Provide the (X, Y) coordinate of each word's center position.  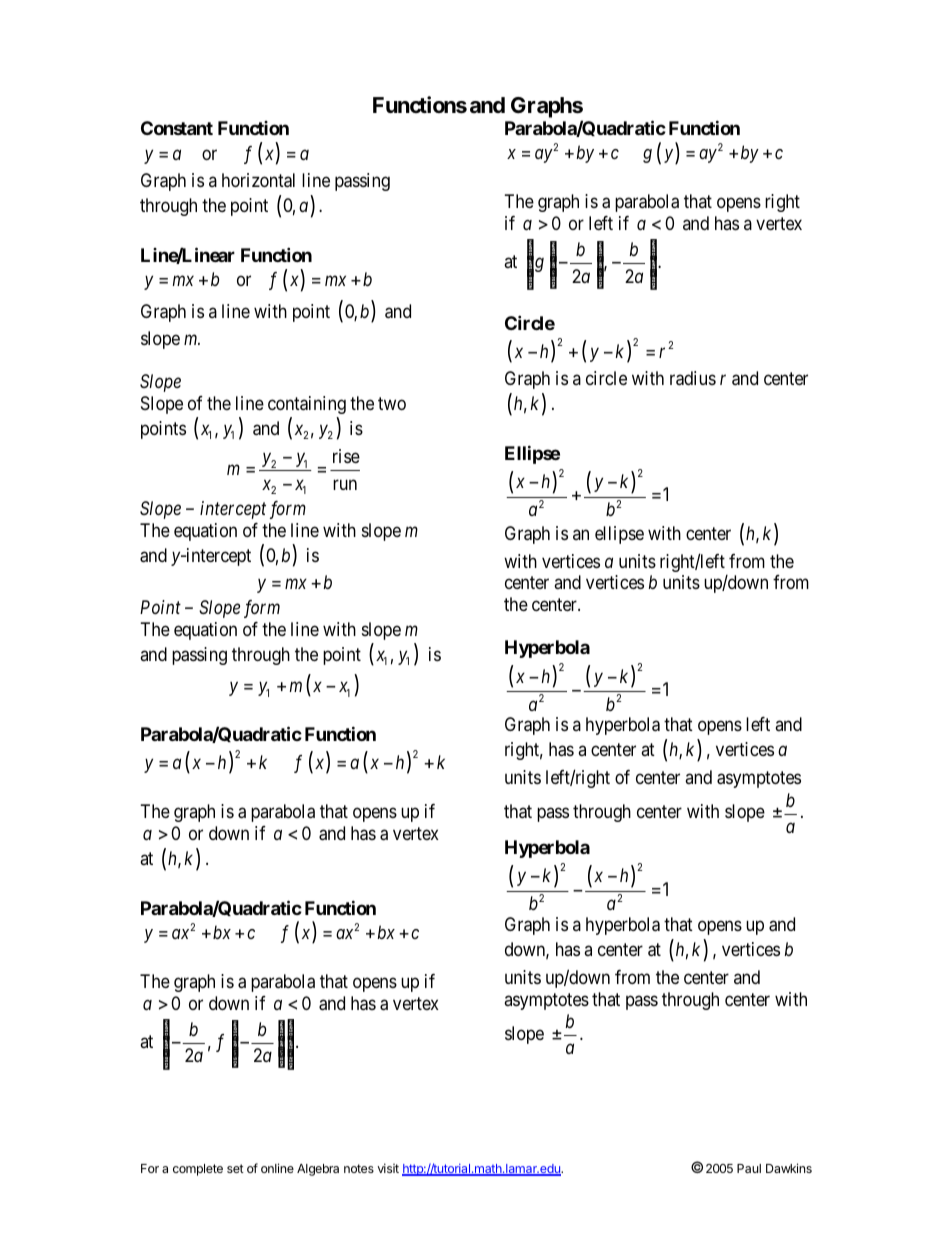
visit (388, 1168)
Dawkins (789, 1168)
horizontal (258, 180)
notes (359, 1168)
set (235, 1168)
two (392, 403)
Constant (177, 128)
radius (693, 378)
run (345, 484)
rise (346, 456)
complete (198, 1170)
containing (307, 405)
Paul (749, 1168)
